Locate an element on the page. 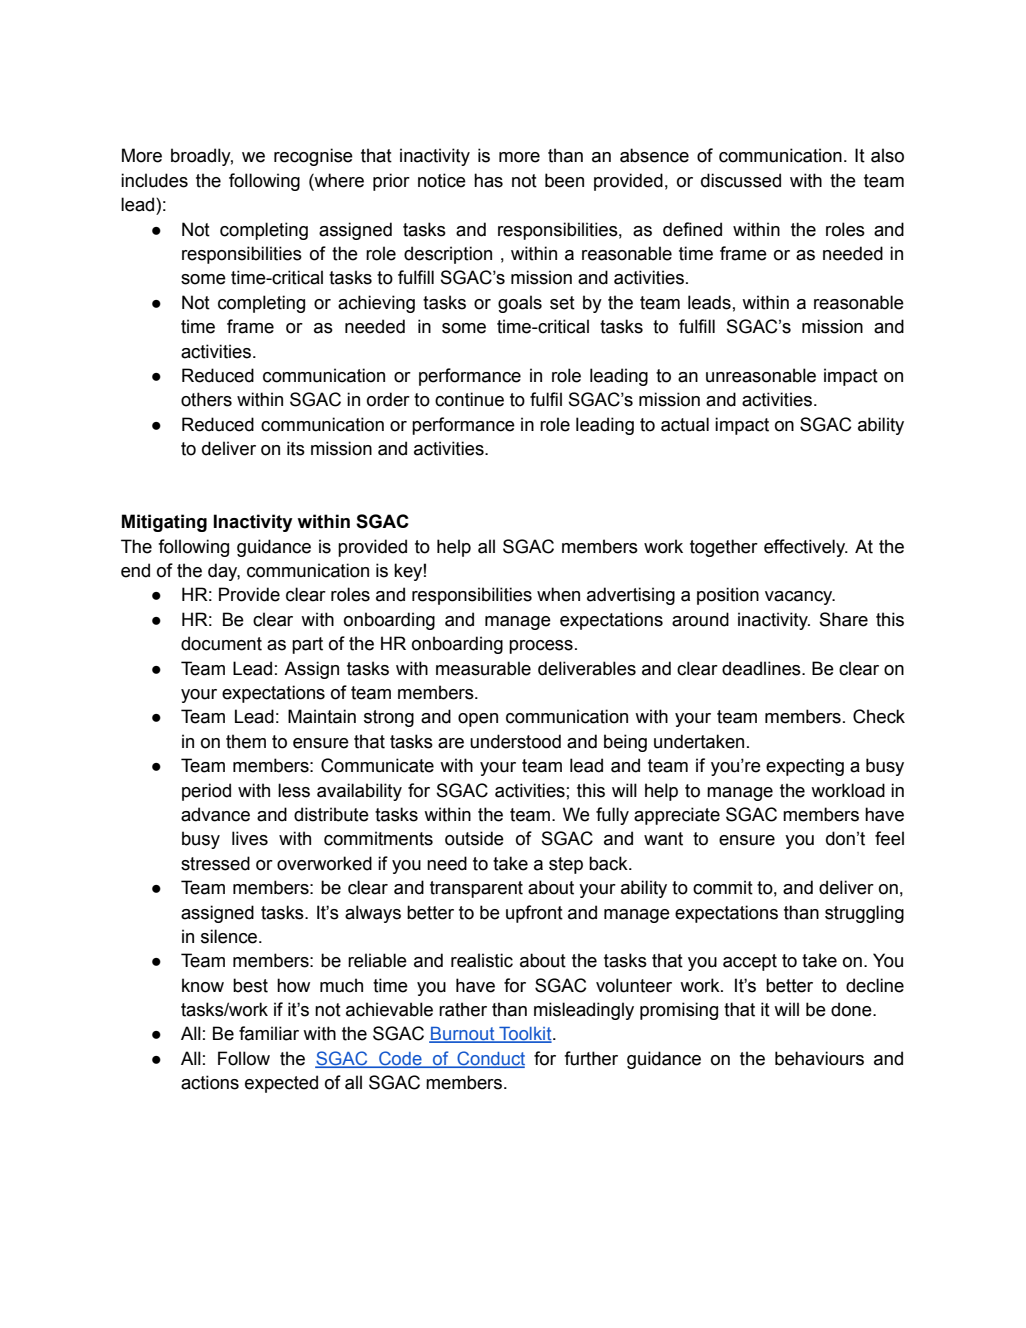 Image resolution: width=1026 pixels, height=1328 pixels. feel is located at coordinates (889, 838).
